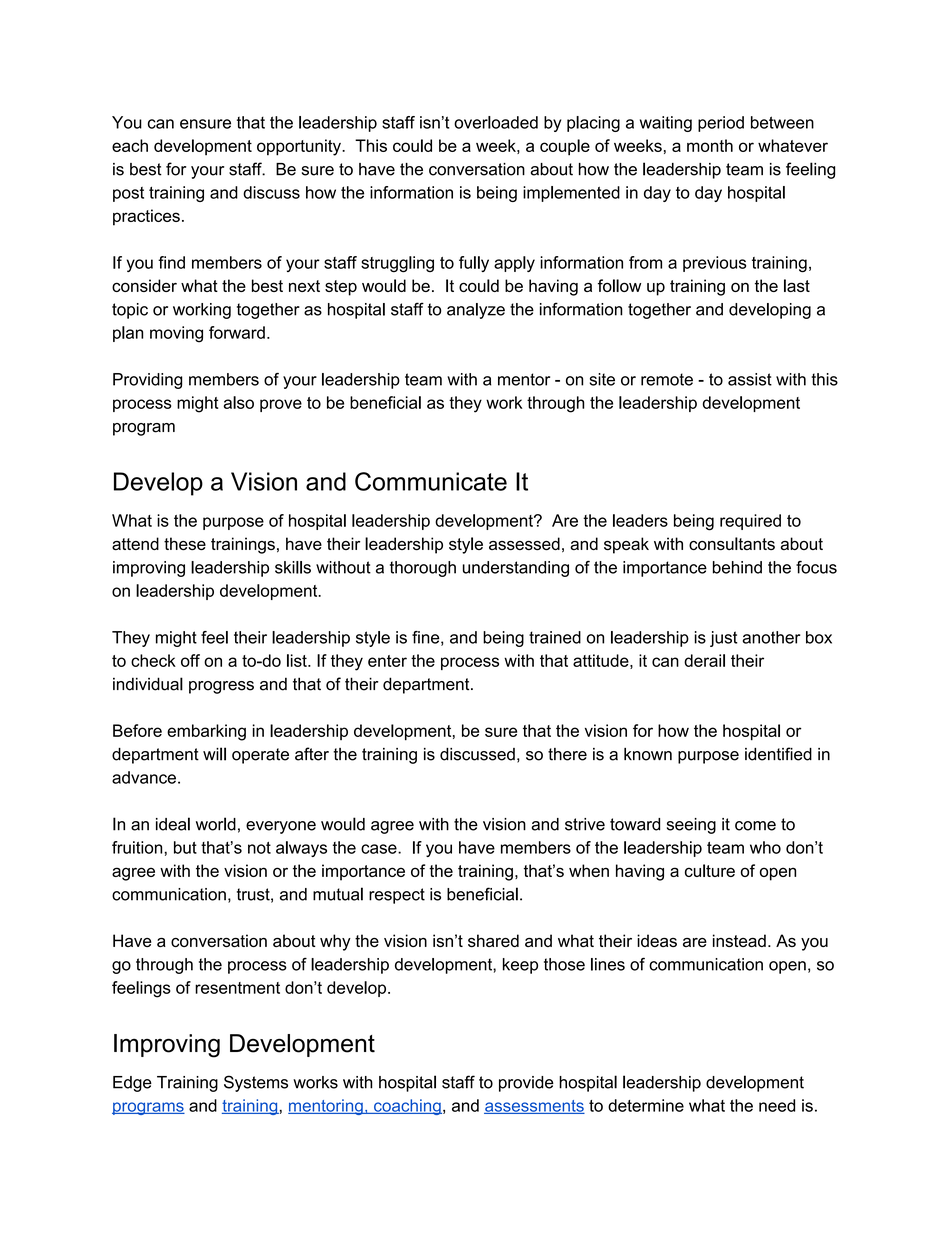  Describe the element at coordinates (130, 145) in the screenshot. I see `each` at that location.
